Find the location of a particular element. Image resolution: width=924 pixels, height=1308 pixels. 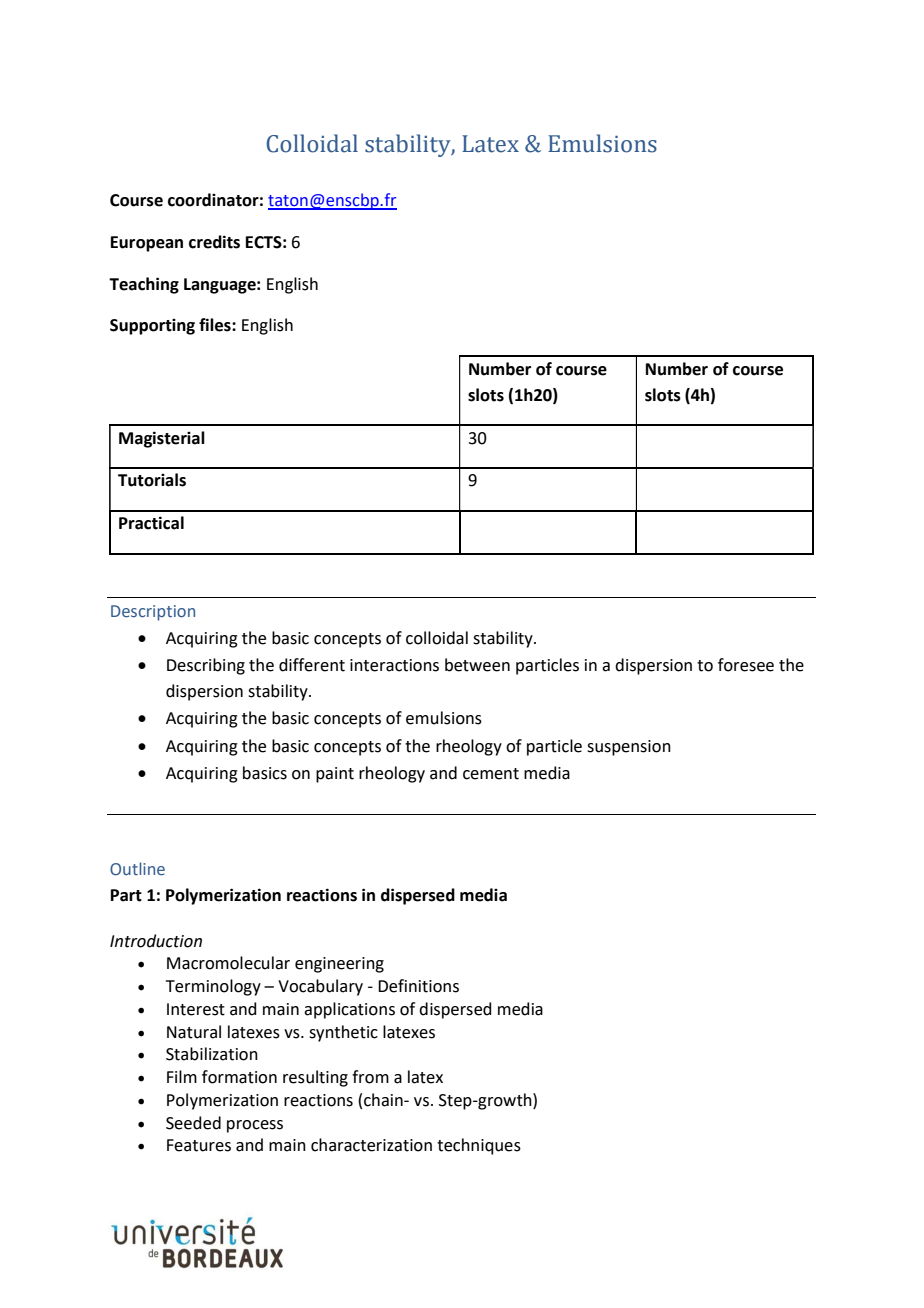

suspension is located at coordinates (629, 748).
